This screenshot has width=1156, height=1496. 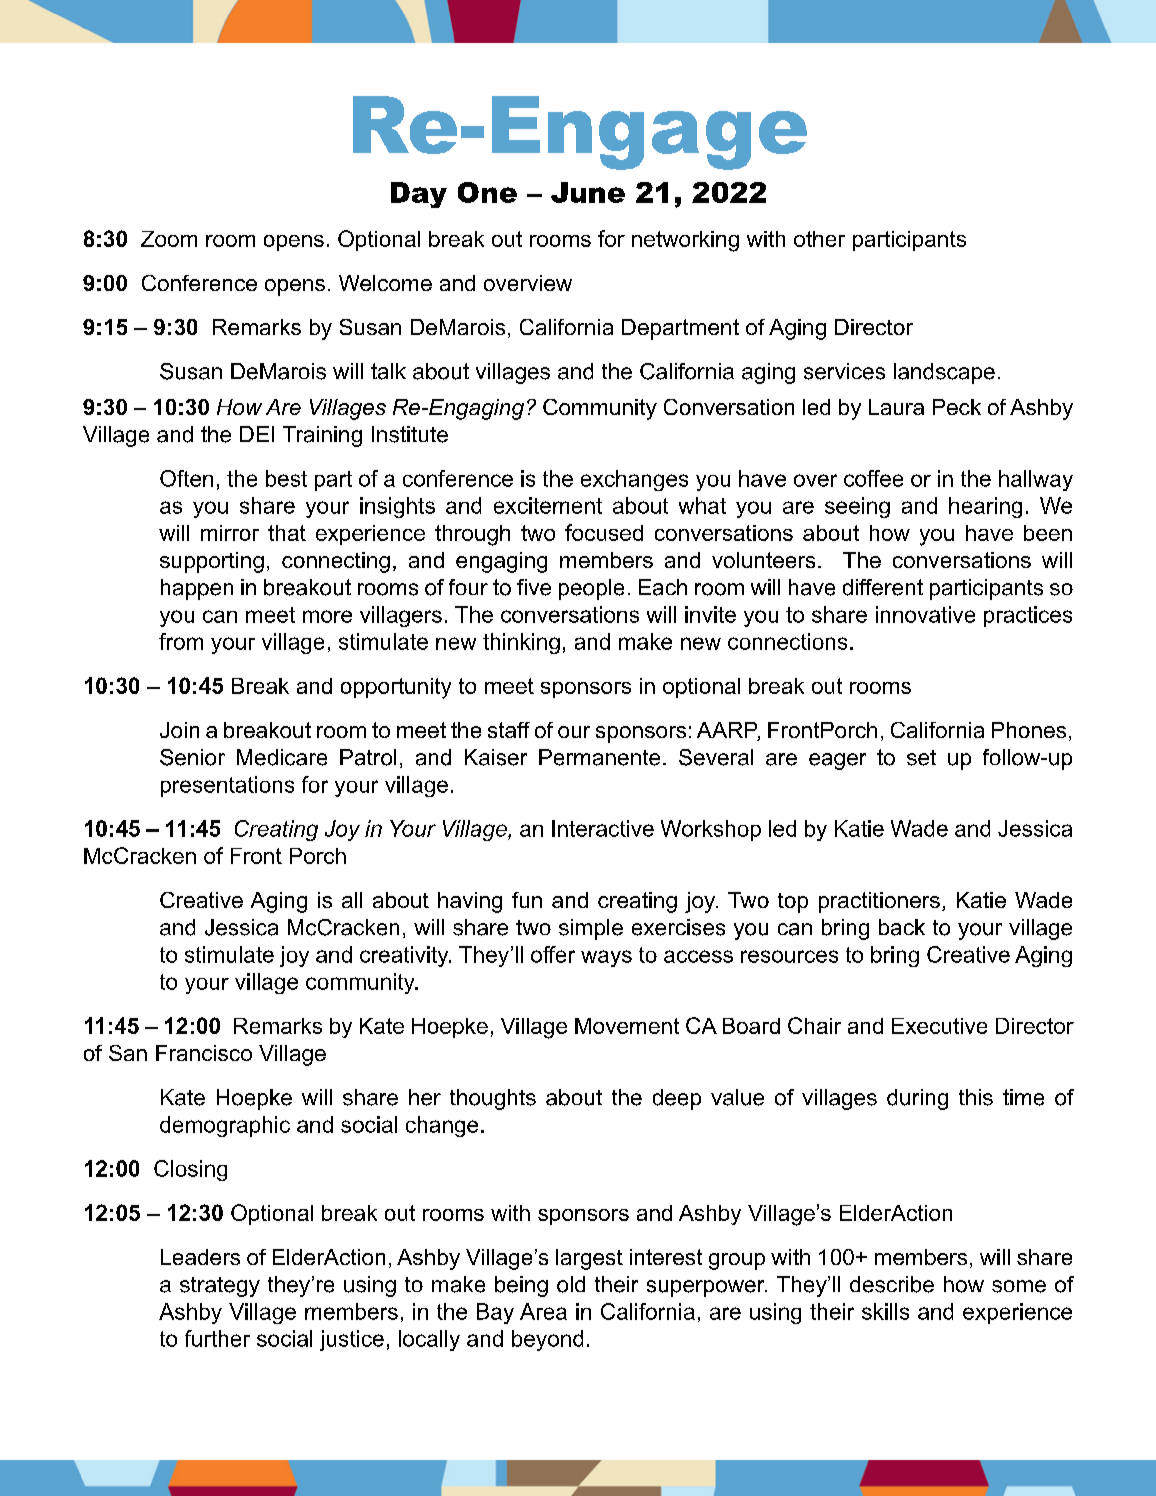 I want to click on people, so click(x=591, y=589).
